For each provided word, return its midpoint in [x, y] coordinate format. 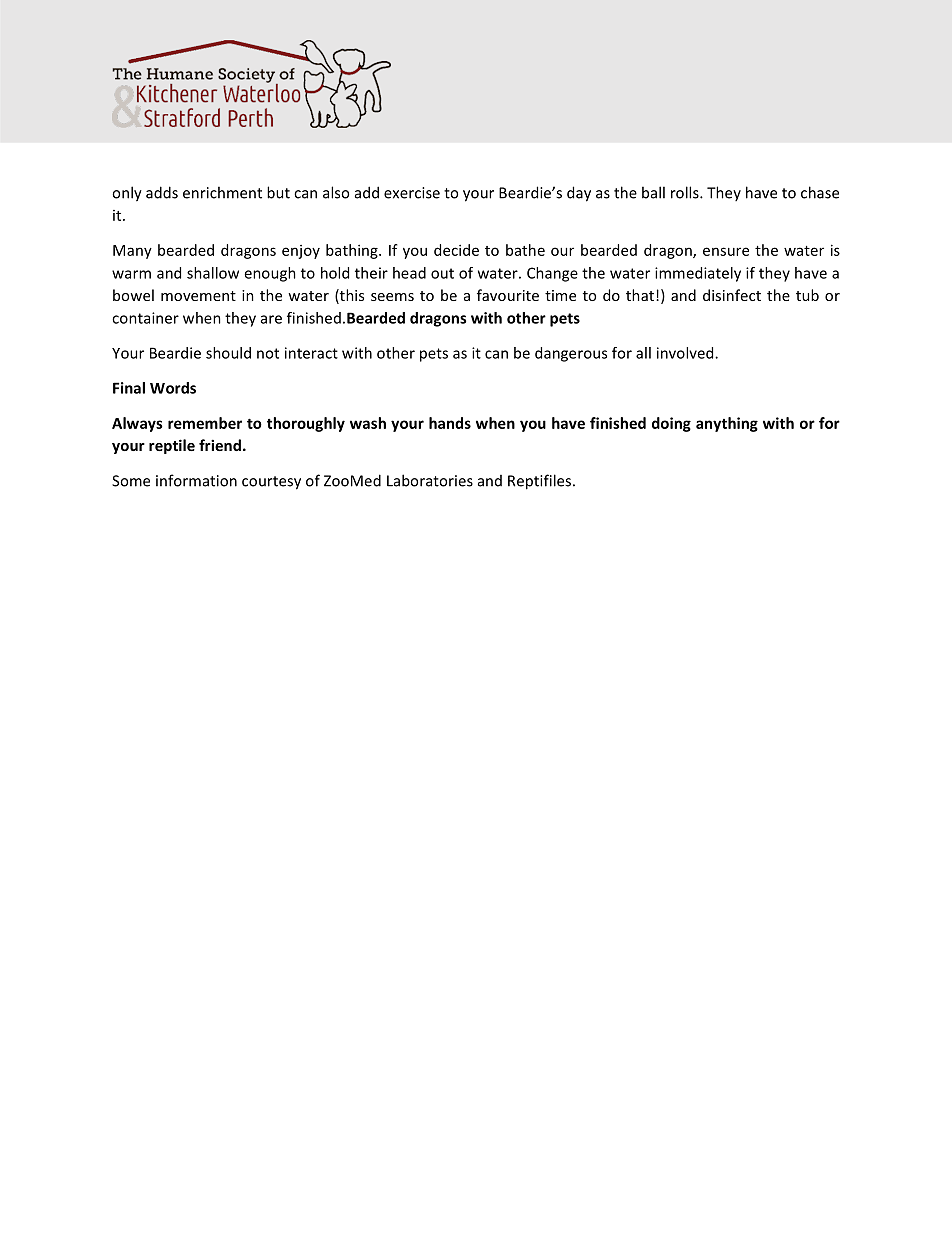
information [196, 480]
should [228, 353]
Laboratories [430, 480]
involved [686, 353]
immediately [698, 274]
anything [727, 424]
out [442, 273]
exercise [412, 193]
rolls [686, 192]
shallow [213, 273]
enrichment [222, 192]
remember [205, 423]
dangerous [571, 354]
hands [450, 423]
